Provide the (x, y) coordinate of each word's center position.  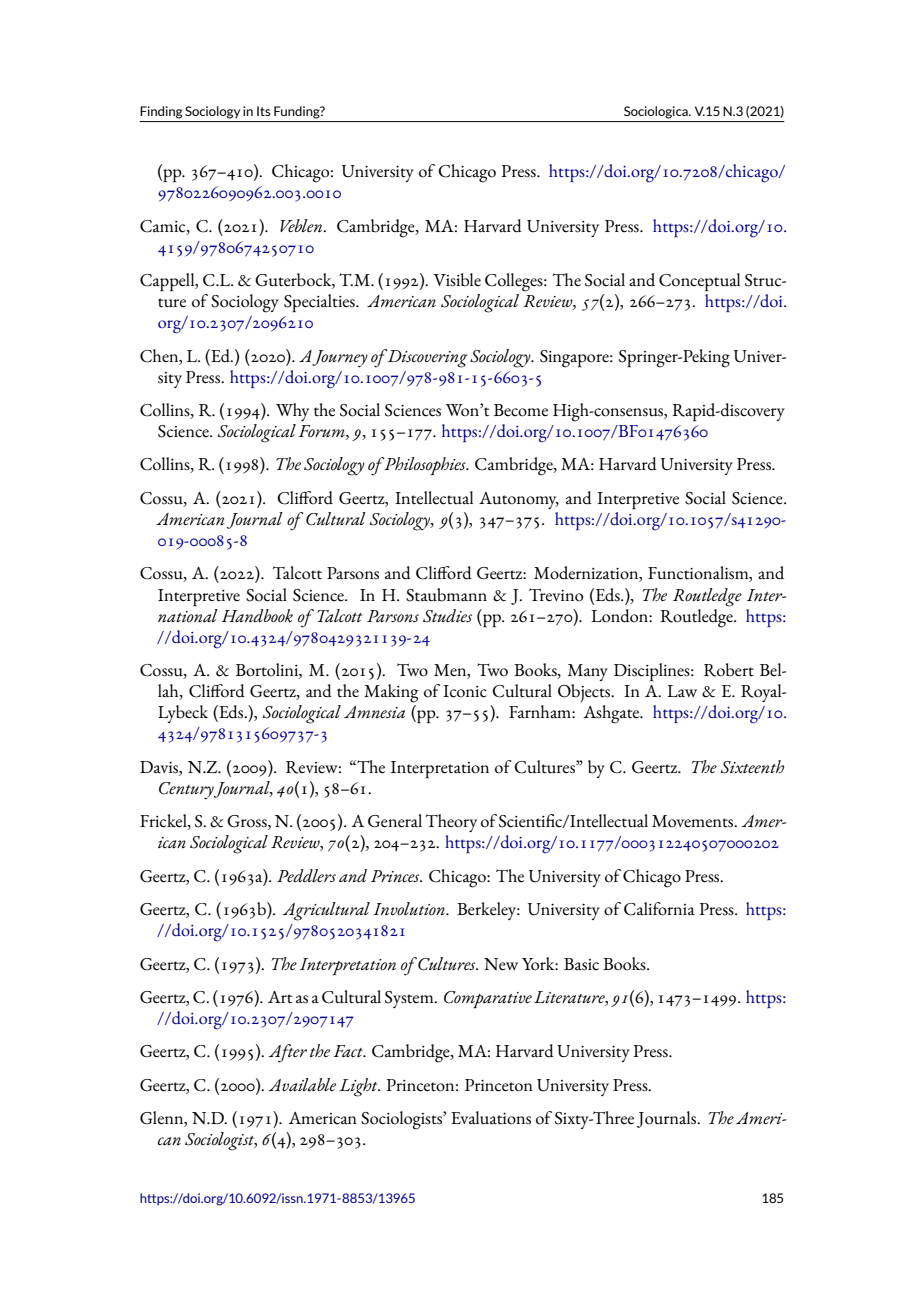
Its (264, 111)
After (287, 1053)
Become (521, 410)
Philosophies (426, 466)
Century (186, 791)
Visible (457, 280)
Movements (694, 821)
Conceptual (699, 282)
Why (292, 412)
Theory (451, 823)
